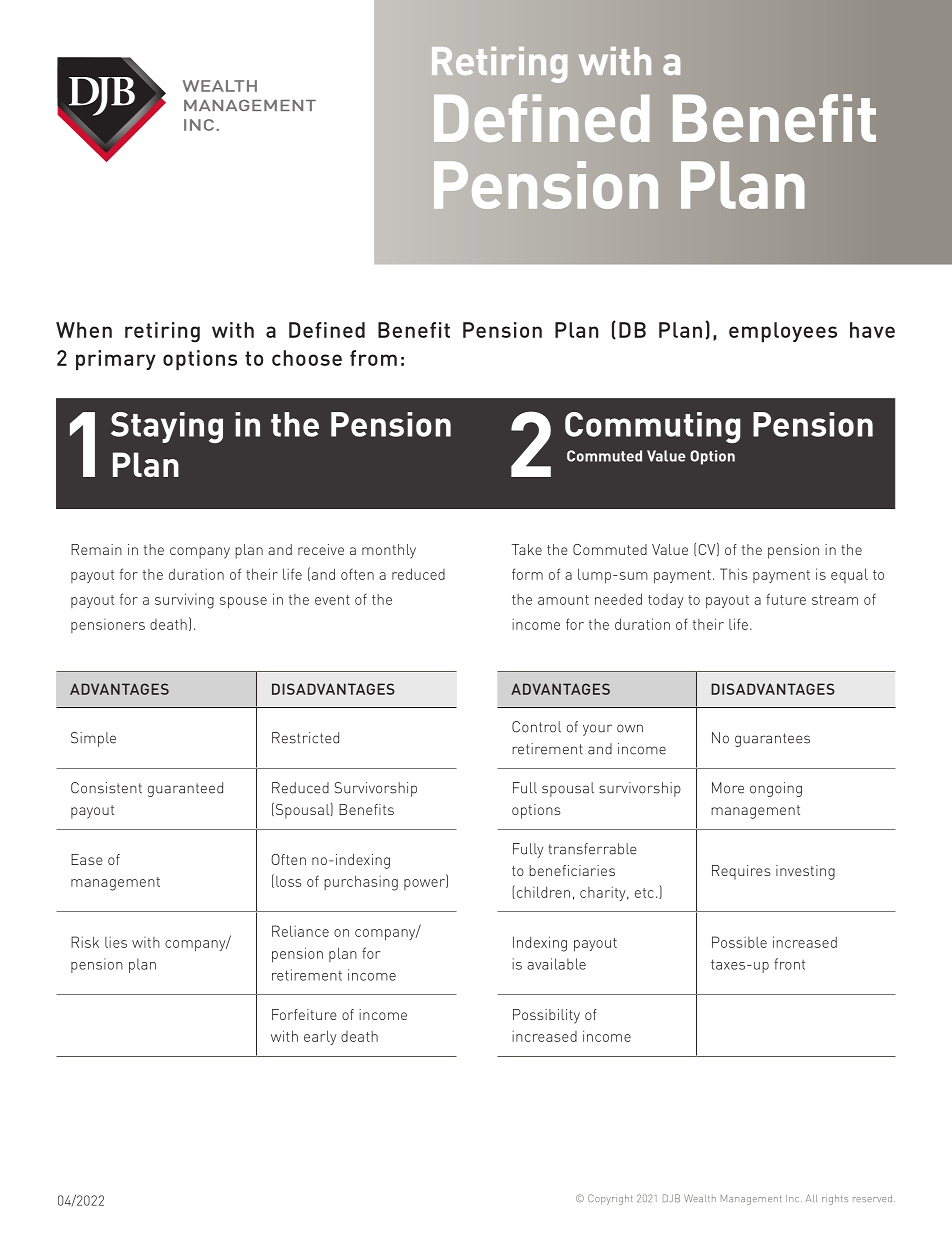 This page has width=952, height=1233. Describe the element at coordinates (373, 358) in the page. I see `from` at that location.
